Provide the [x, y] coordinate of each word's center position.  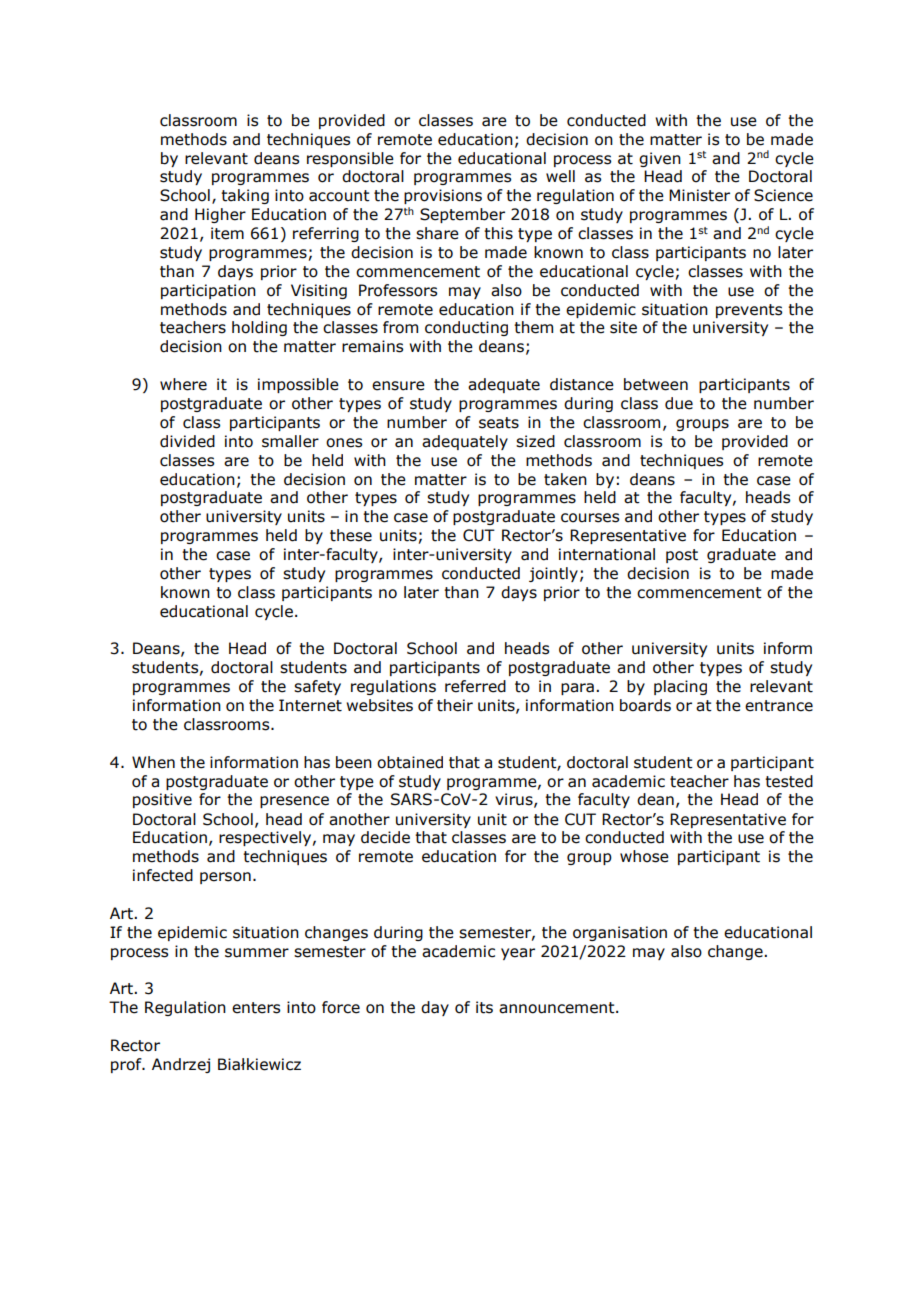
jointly [553, 574]
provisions [443, 196]
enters [256, 1008]
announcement [558, 1008]
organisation [620, 933]
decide [385, 837]
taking [245, 196]
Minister [699, 195]
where [183, 384]
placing [680, 687]
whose [644, 856]
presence [294, 802]
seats [499, 423]
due [679, 403]
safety [317, 687]
